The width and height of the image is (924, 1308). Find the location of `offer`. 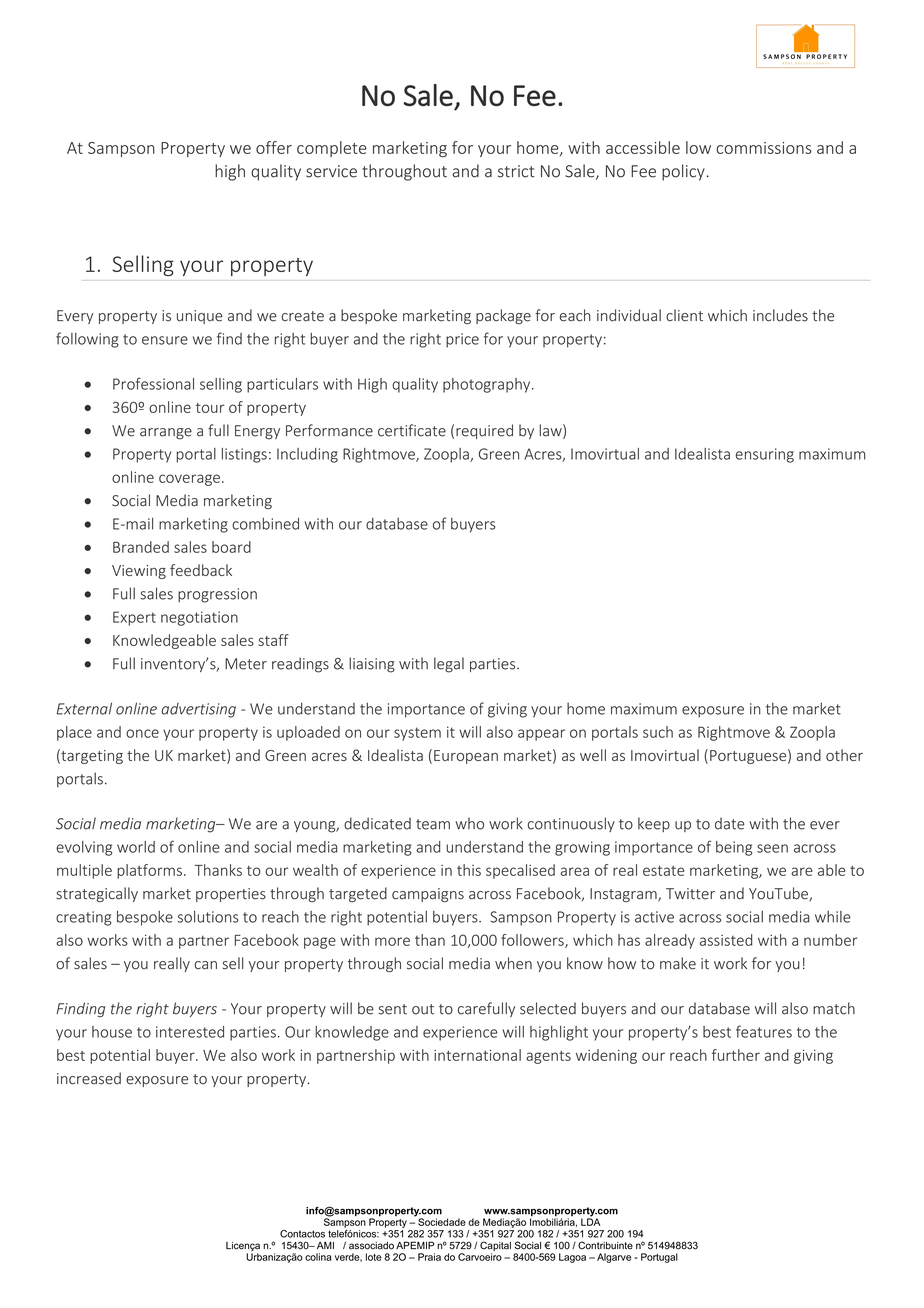

offer is located at coordinates (274, 147).
